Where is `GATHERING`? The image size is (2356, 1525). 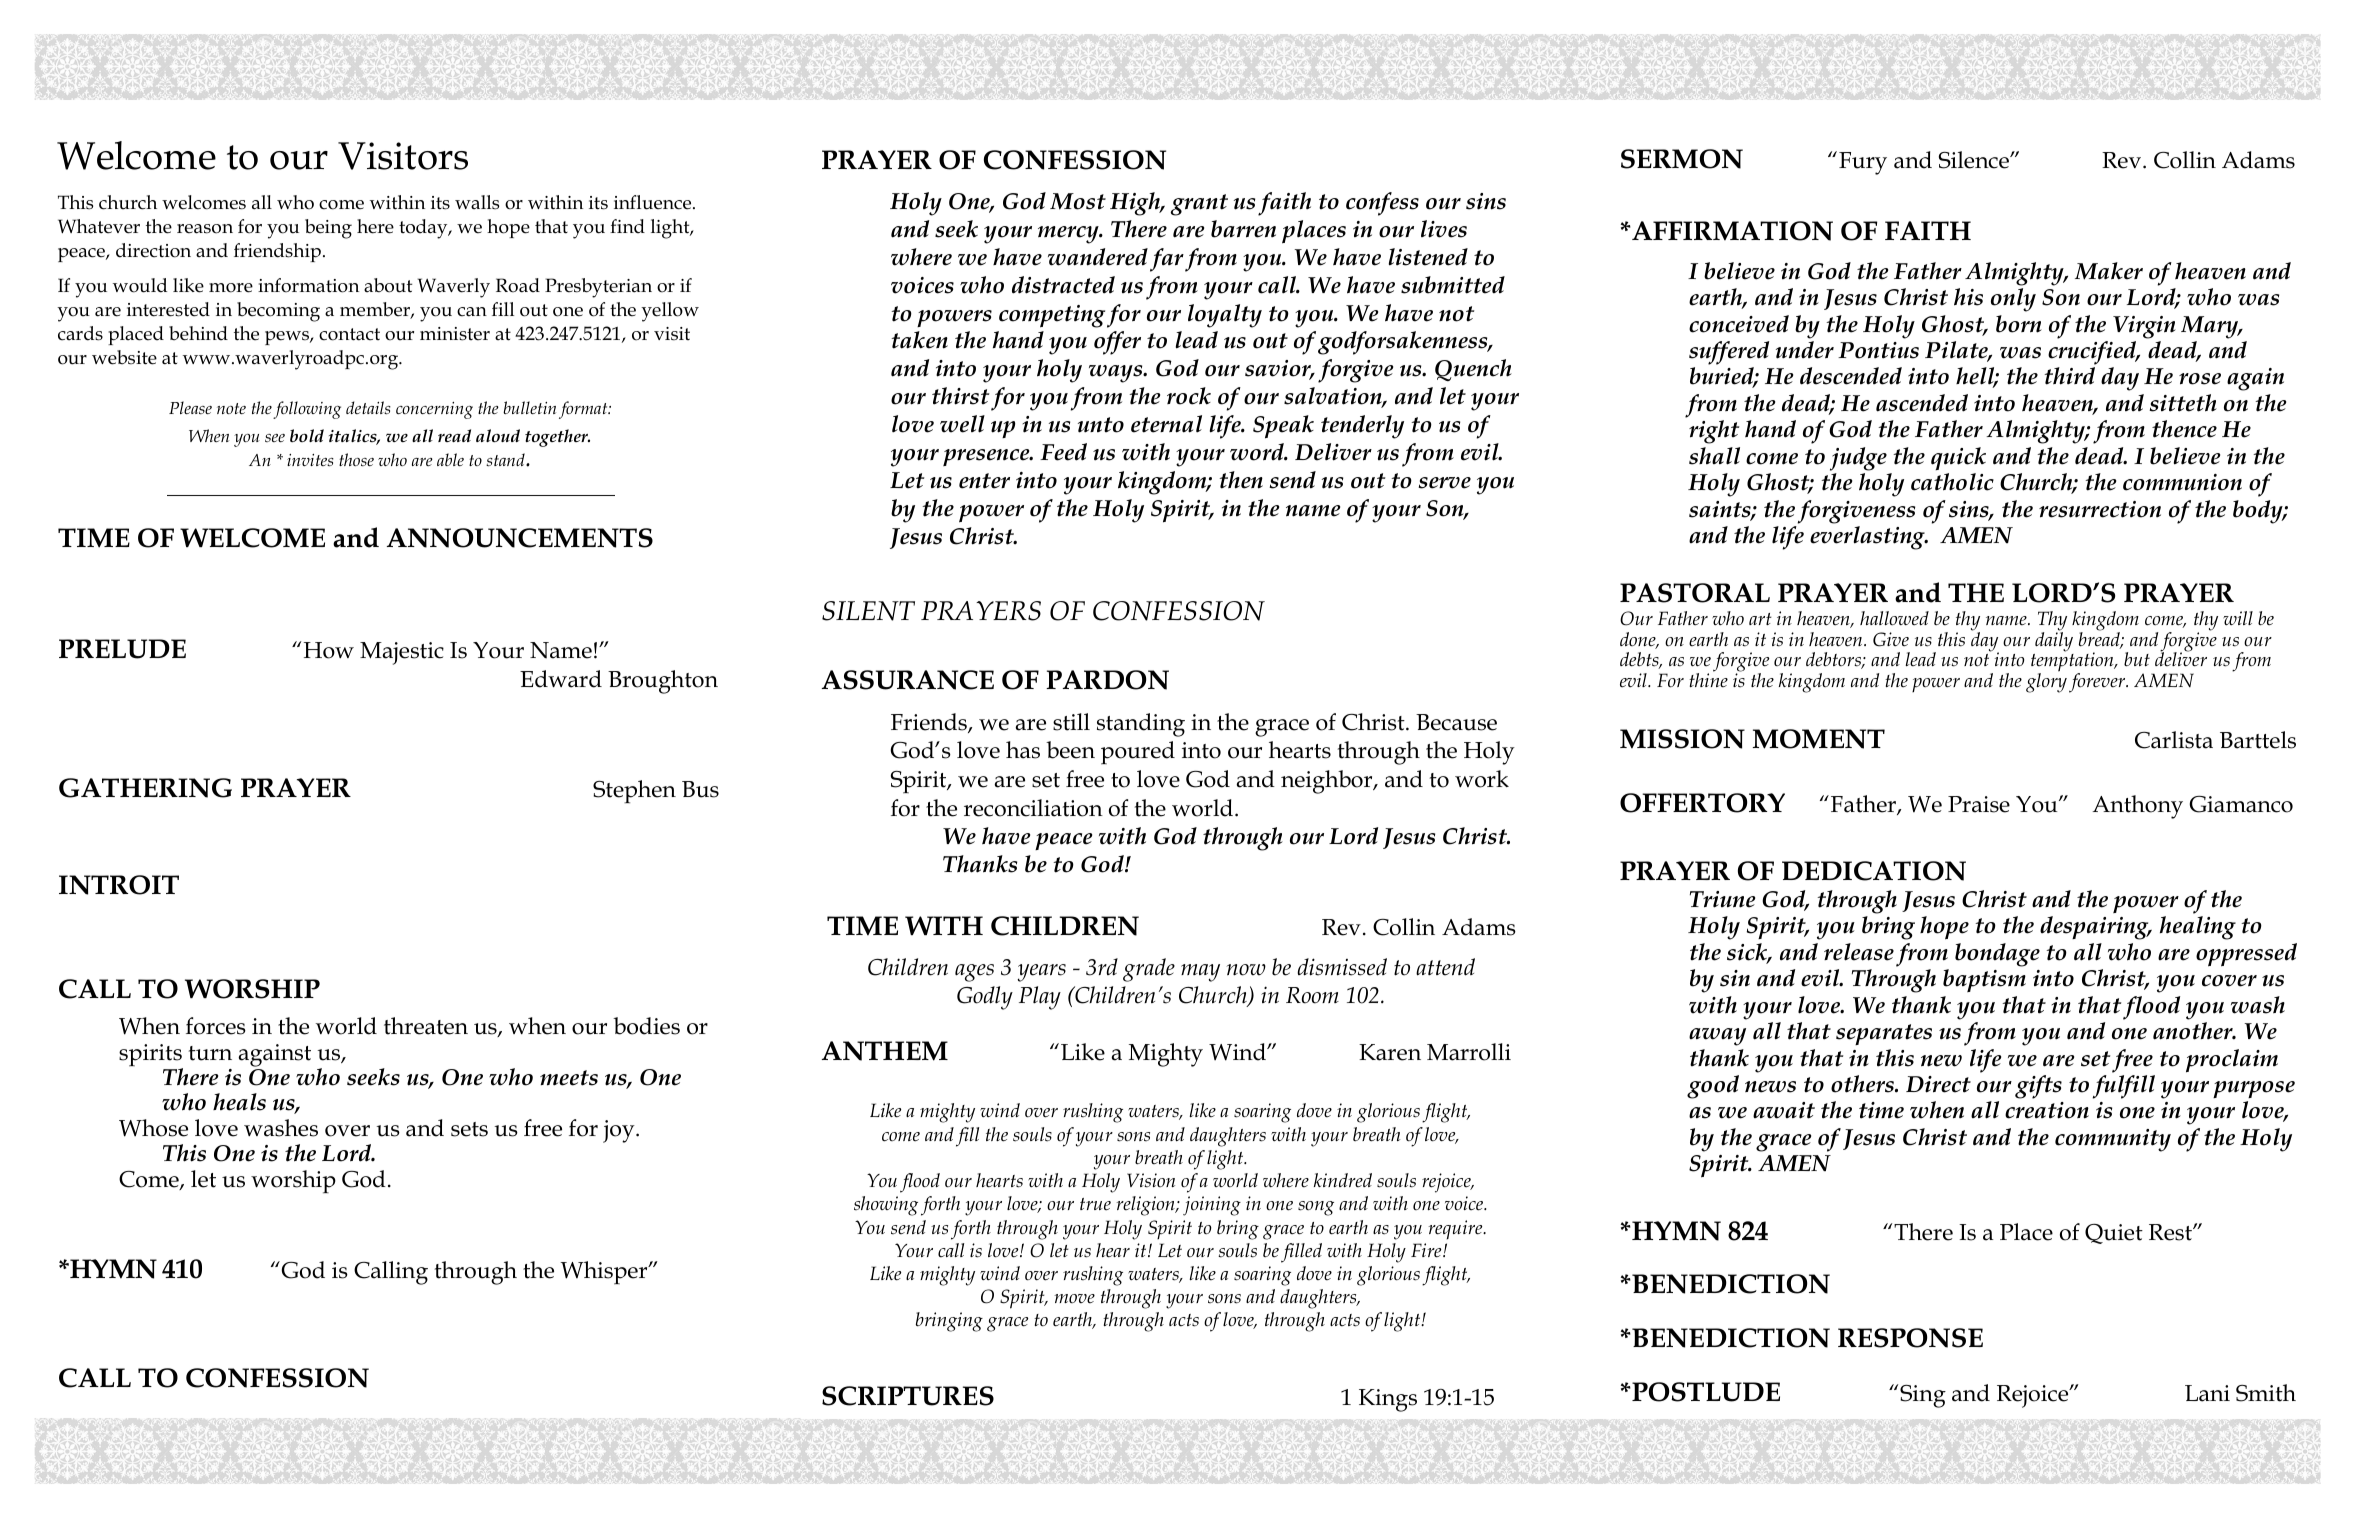 GATHERING is located at coordinates (145, 788).
